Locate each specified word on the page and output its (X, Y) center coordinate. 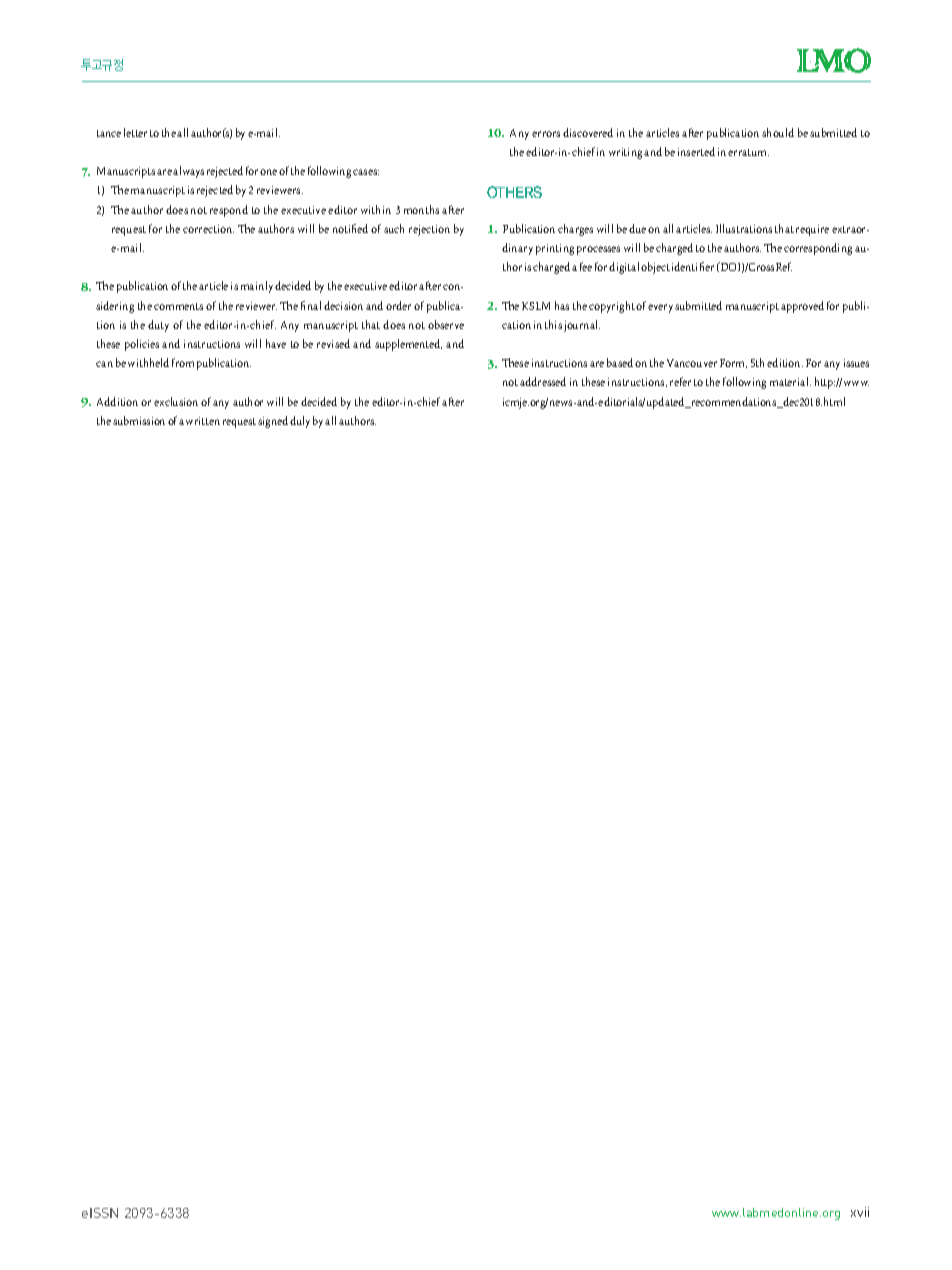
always (188, 172)
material (790, 381)
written (203, 421)
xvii (860, 1212)
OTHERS (514, 192)
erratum (748, 152)
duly (300, 422)
